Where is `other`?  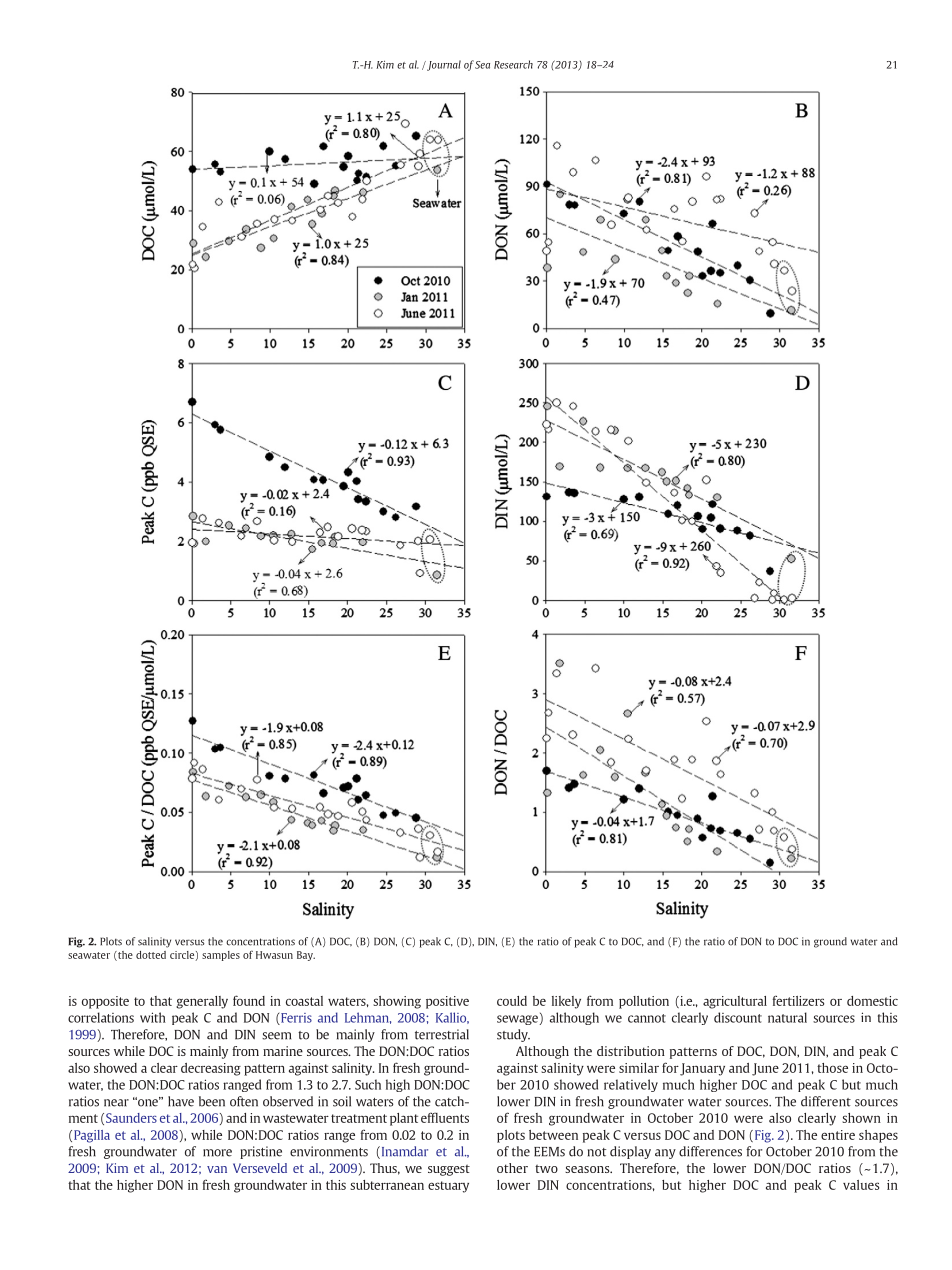 other is located at coordinates (512, 1168).
